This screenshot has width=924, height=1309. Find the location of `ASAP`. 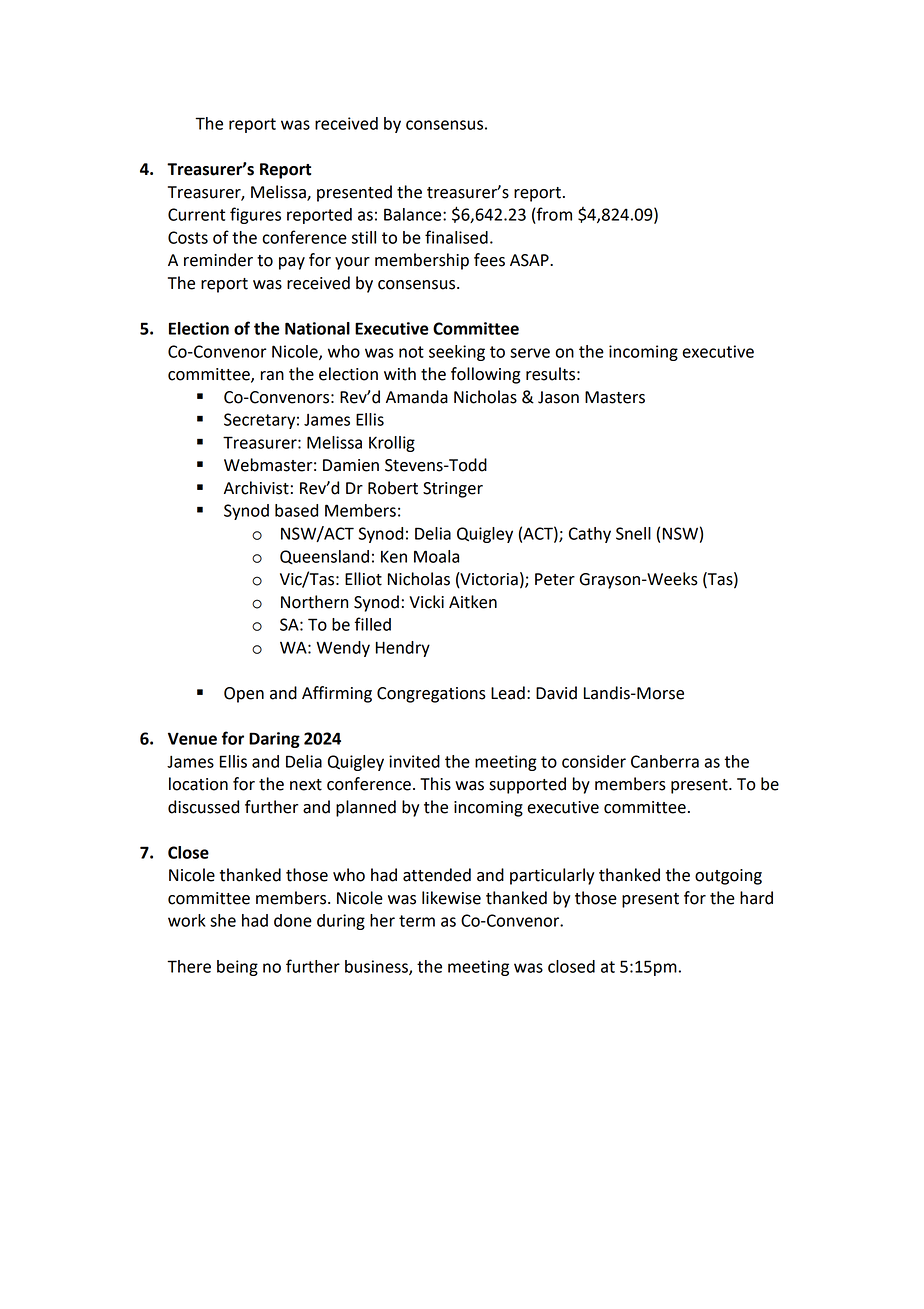

ASAP is located at coordinates (530, 260).
